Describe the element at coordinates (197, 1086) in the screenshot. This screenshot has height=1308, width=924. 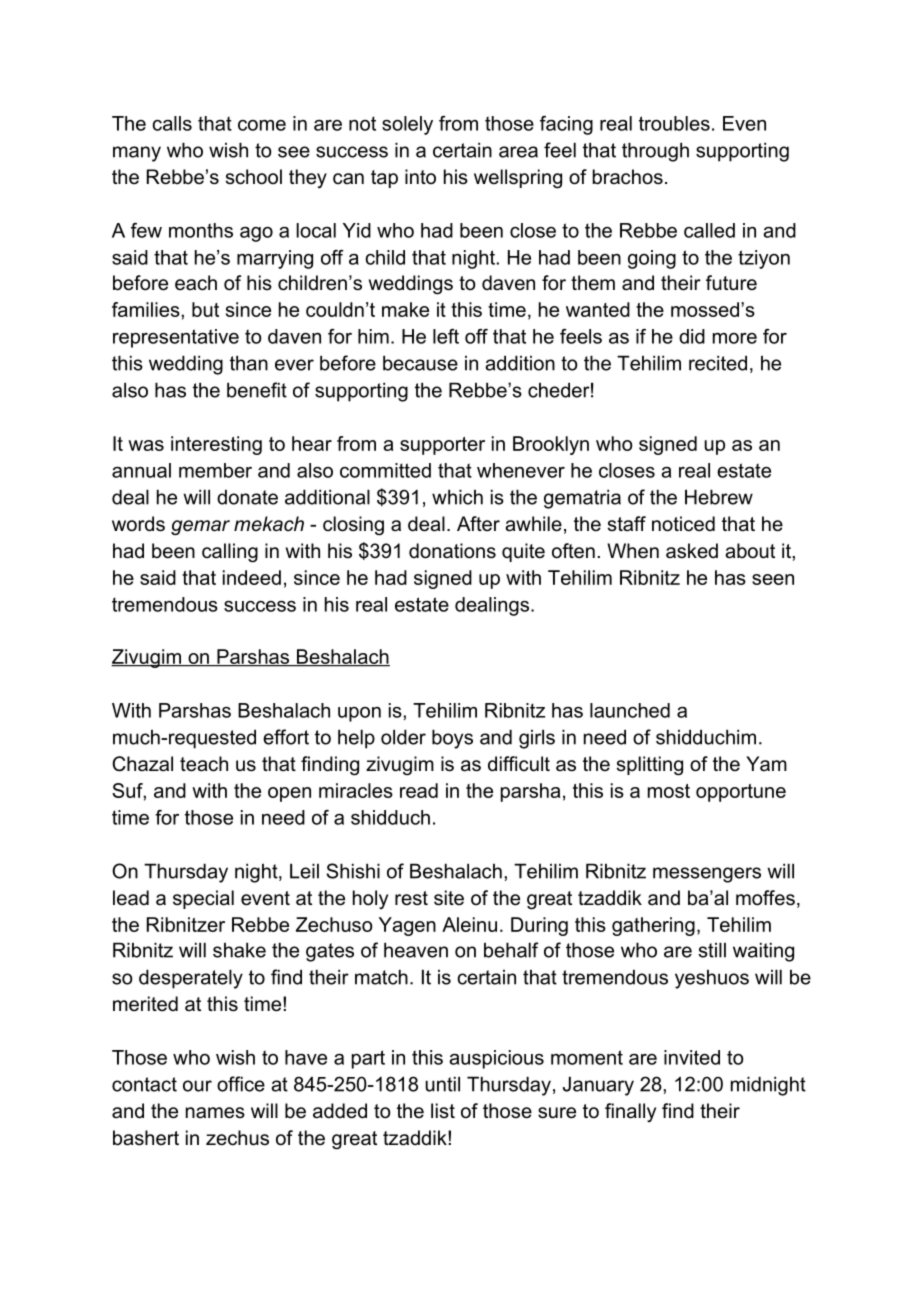
I see `our` at that location.
